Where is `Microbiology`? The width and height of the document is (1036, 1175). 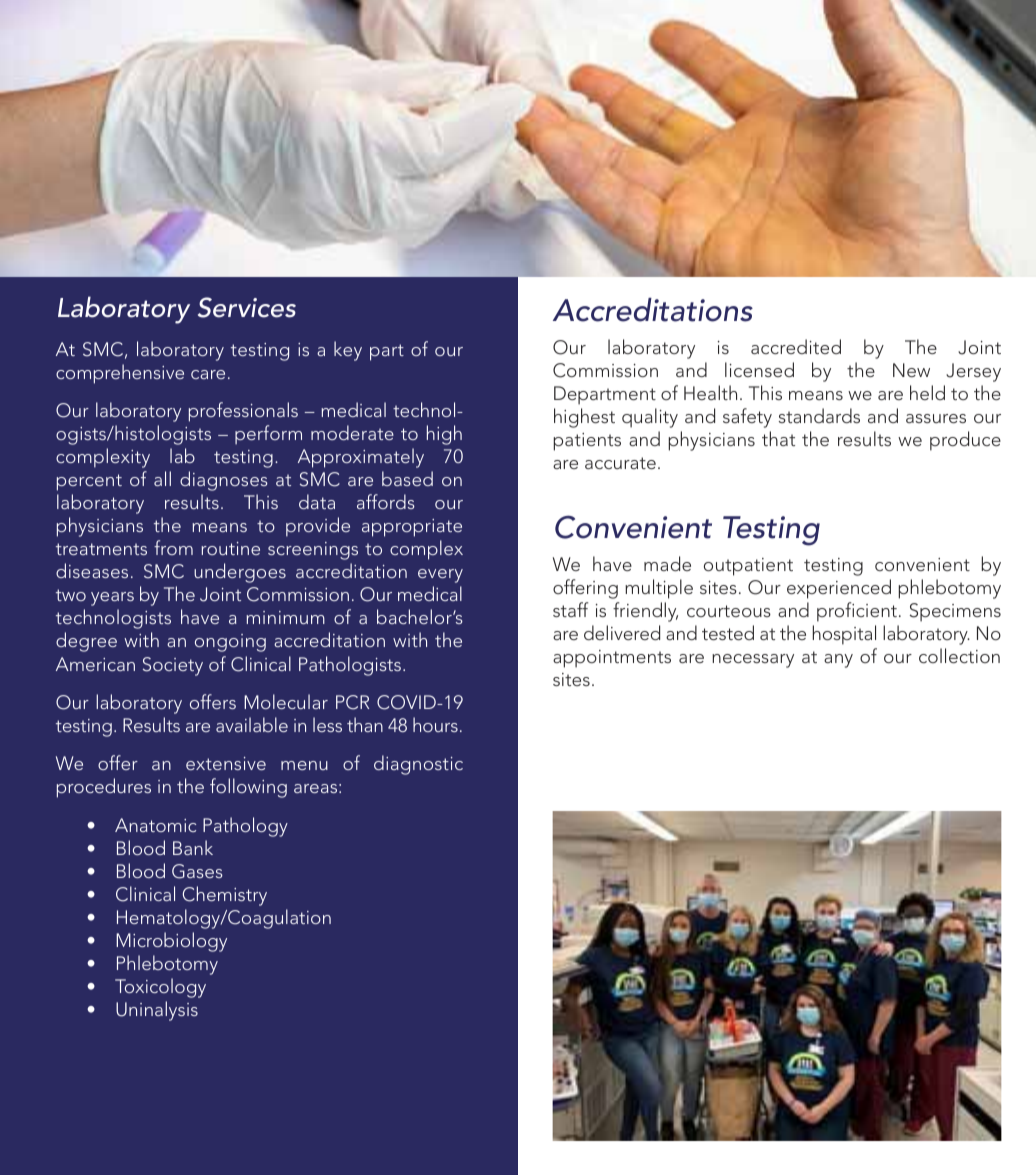 Microbiology is located at coordinates (171, 942).
